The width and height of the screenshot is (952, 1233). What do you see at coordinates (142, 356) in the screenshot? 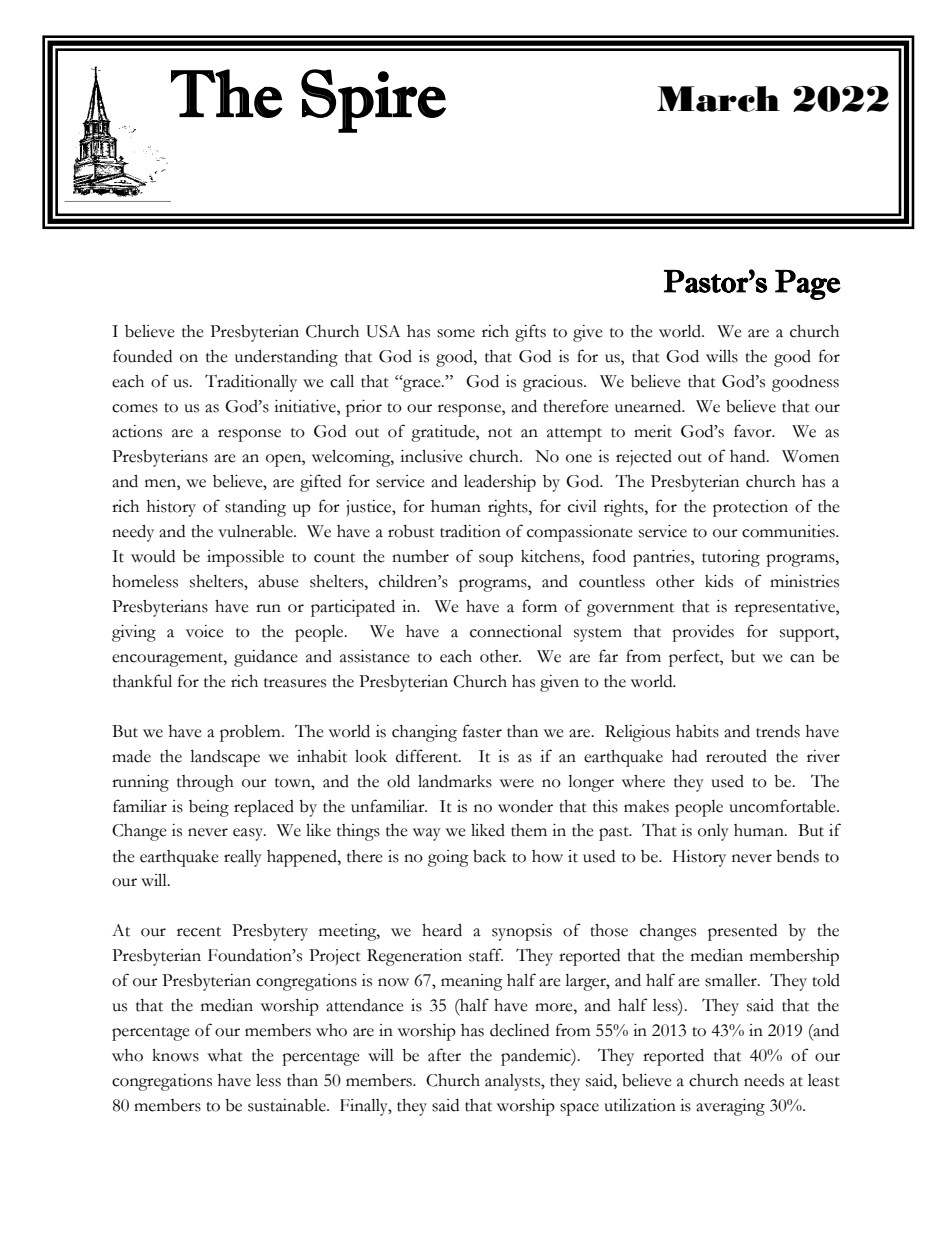
I see `founded` at bounding box center [142, 356].
